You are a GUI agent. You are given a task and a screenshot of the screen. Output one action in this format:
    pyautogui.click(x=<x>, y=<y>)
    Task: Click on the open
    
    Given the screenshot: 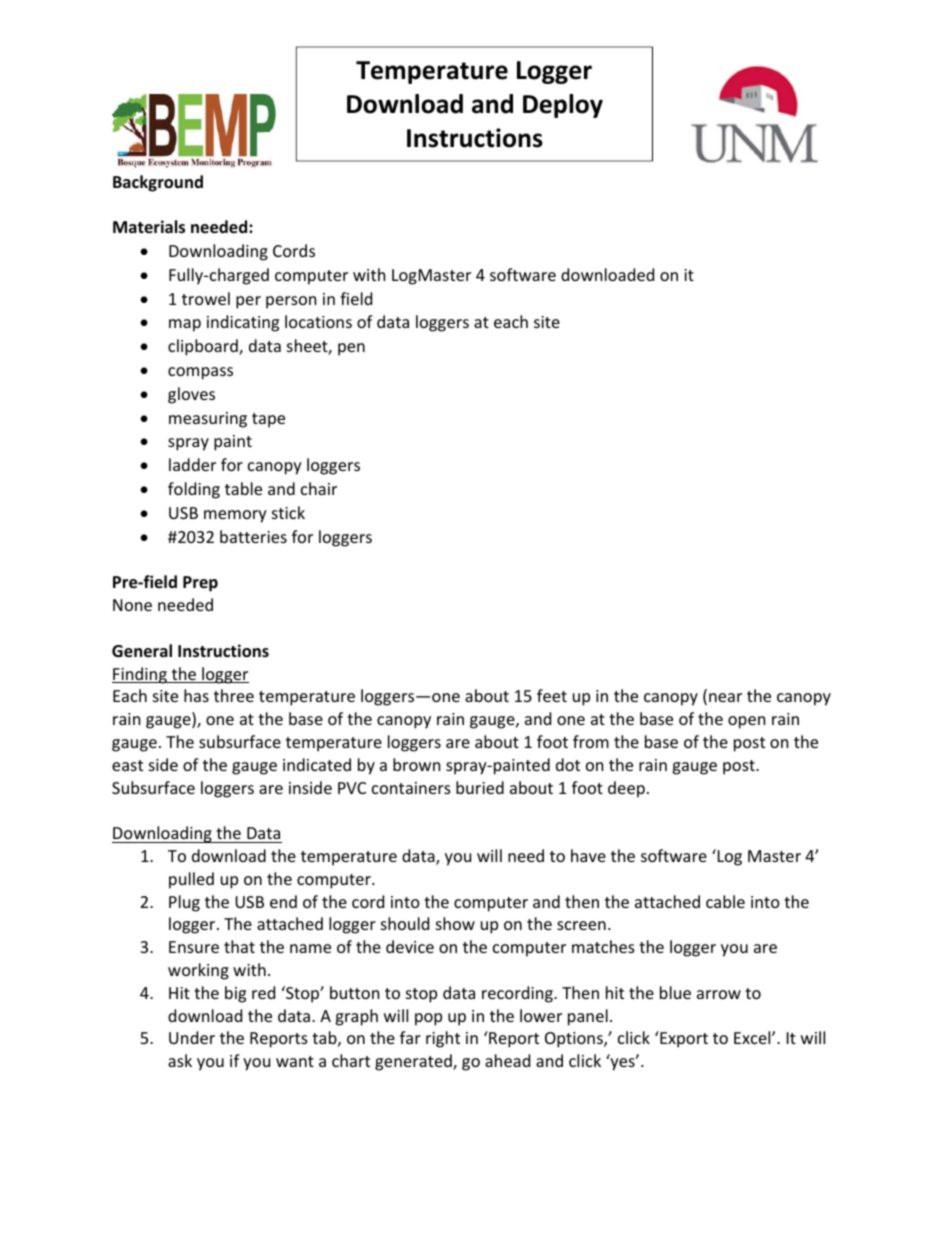 What is the action you would take?
    pyautogui.click(x=746, y=722)
